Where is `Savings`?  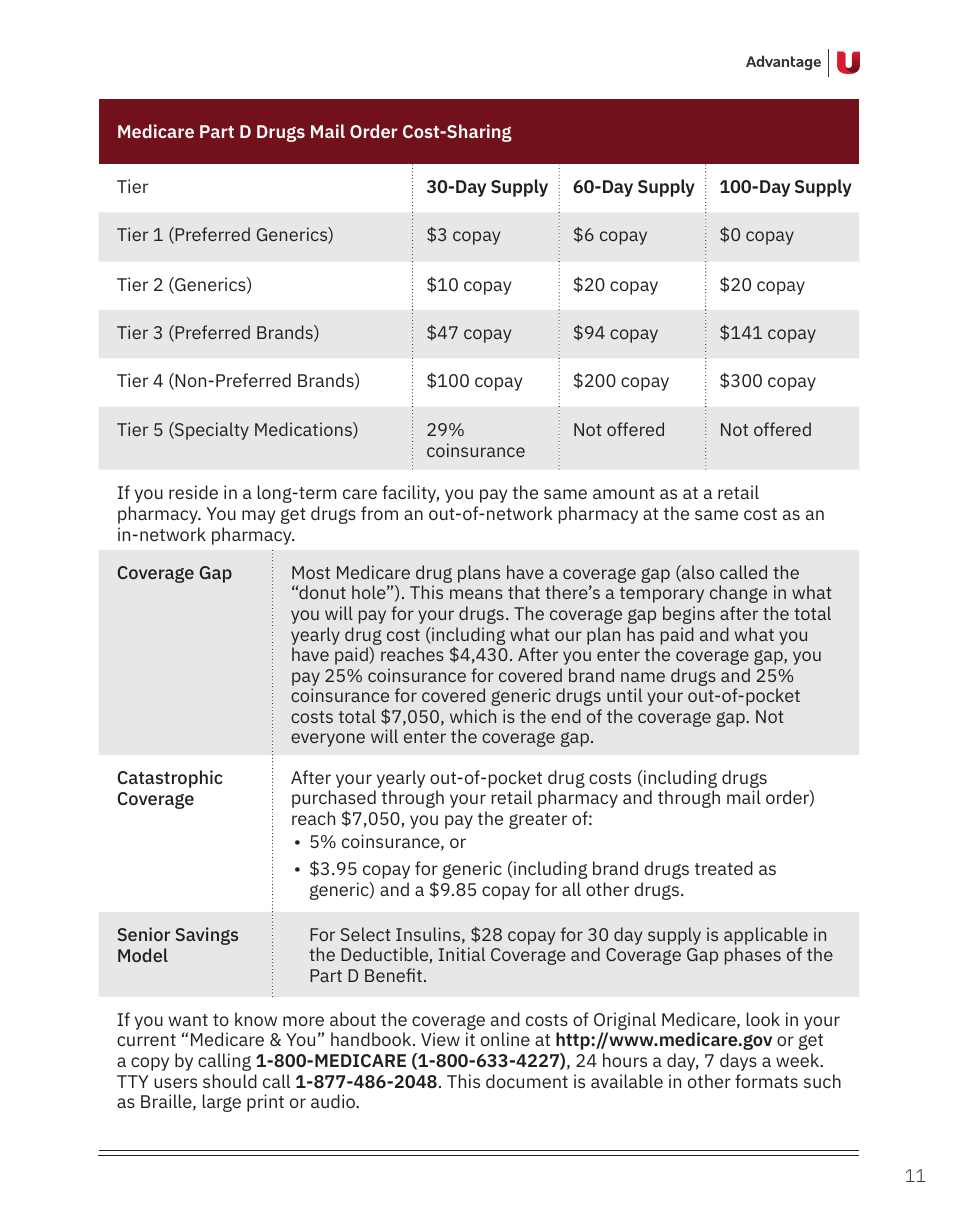 Savings is located at coordinates (207, 936).
